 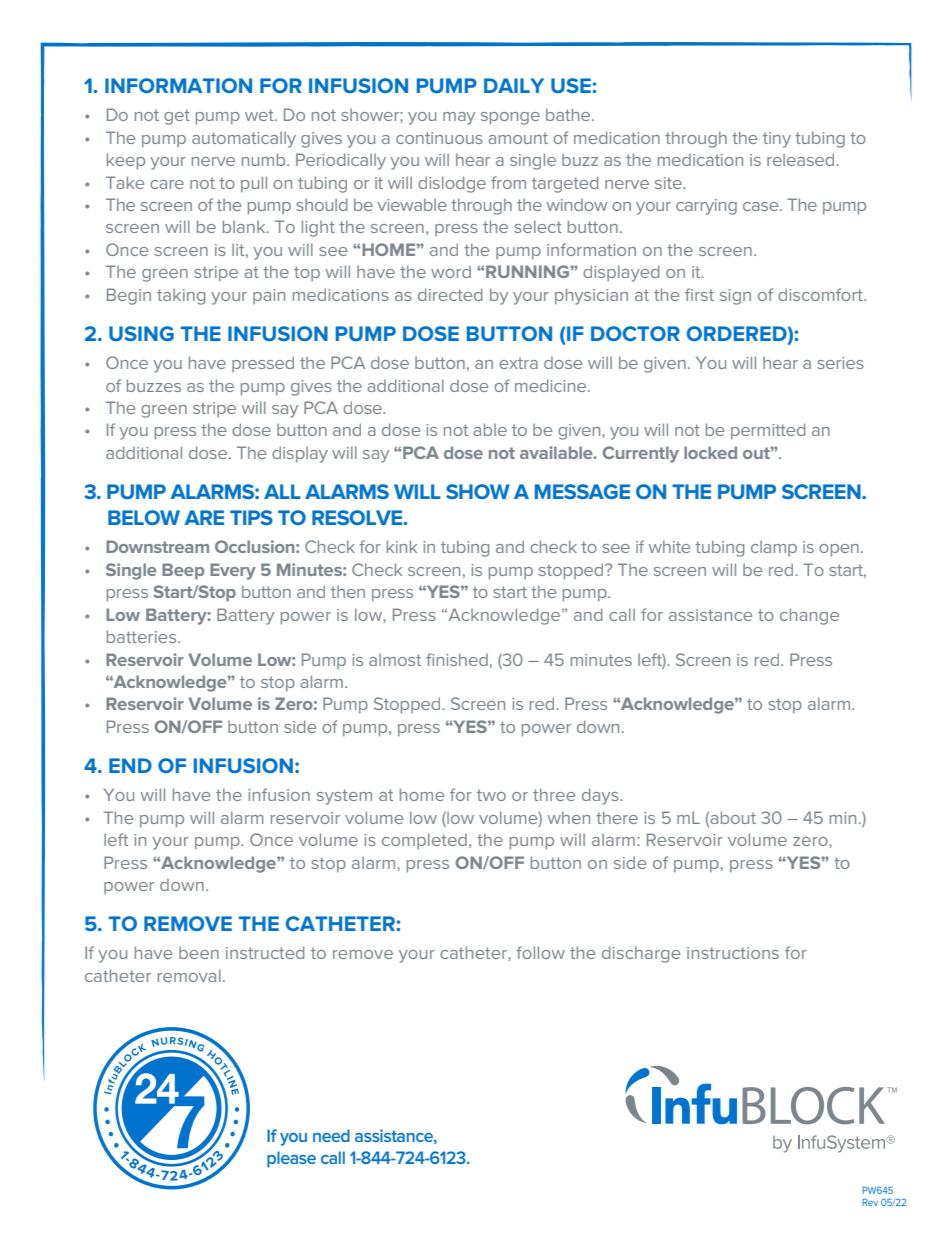 What do you see at coordinates (457, 659) in the screenshot?
I see `finished` at bounding box center [457, 659].
